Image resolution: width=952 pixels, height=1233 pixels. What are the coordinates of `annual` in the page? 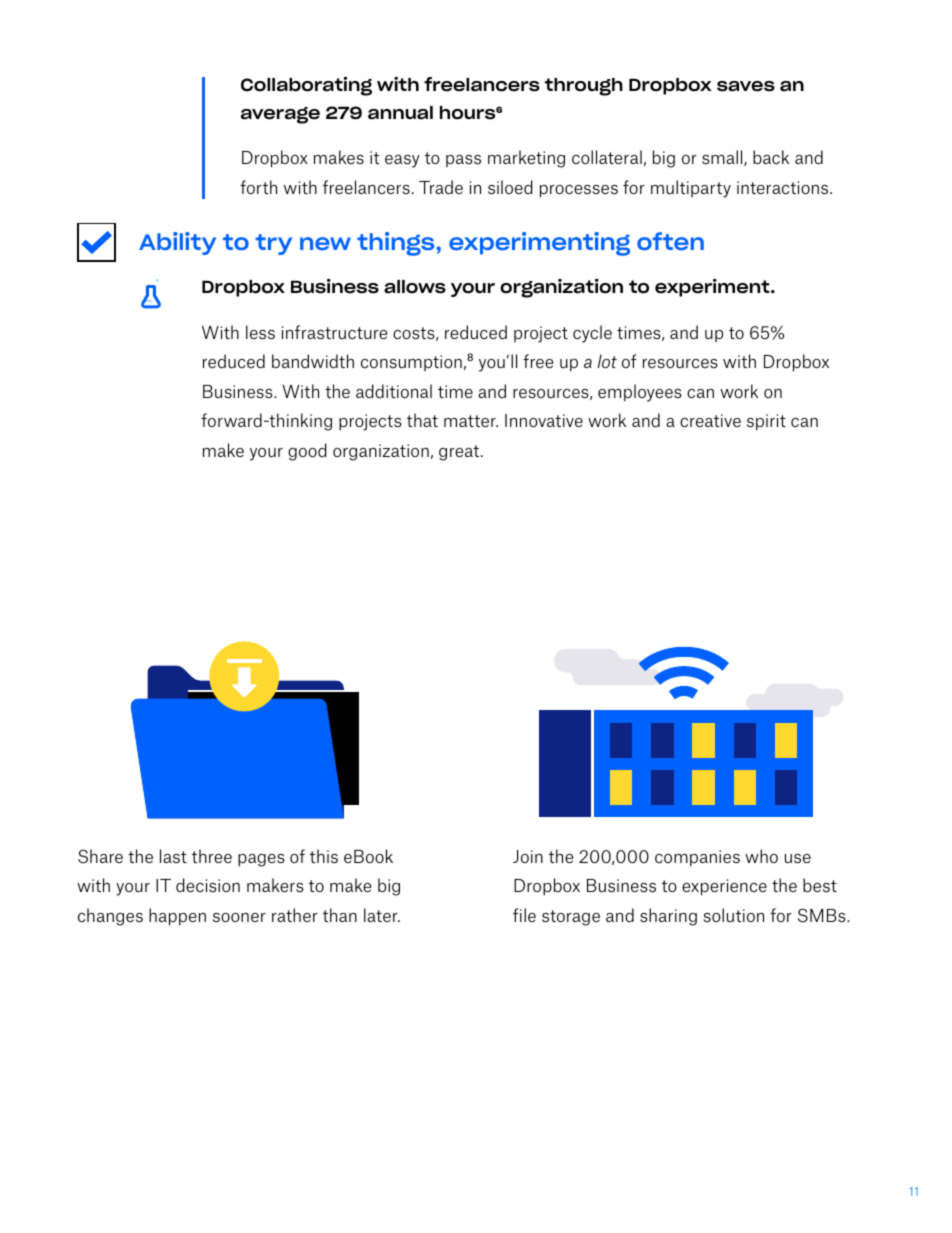 It's located at (400, 113).
